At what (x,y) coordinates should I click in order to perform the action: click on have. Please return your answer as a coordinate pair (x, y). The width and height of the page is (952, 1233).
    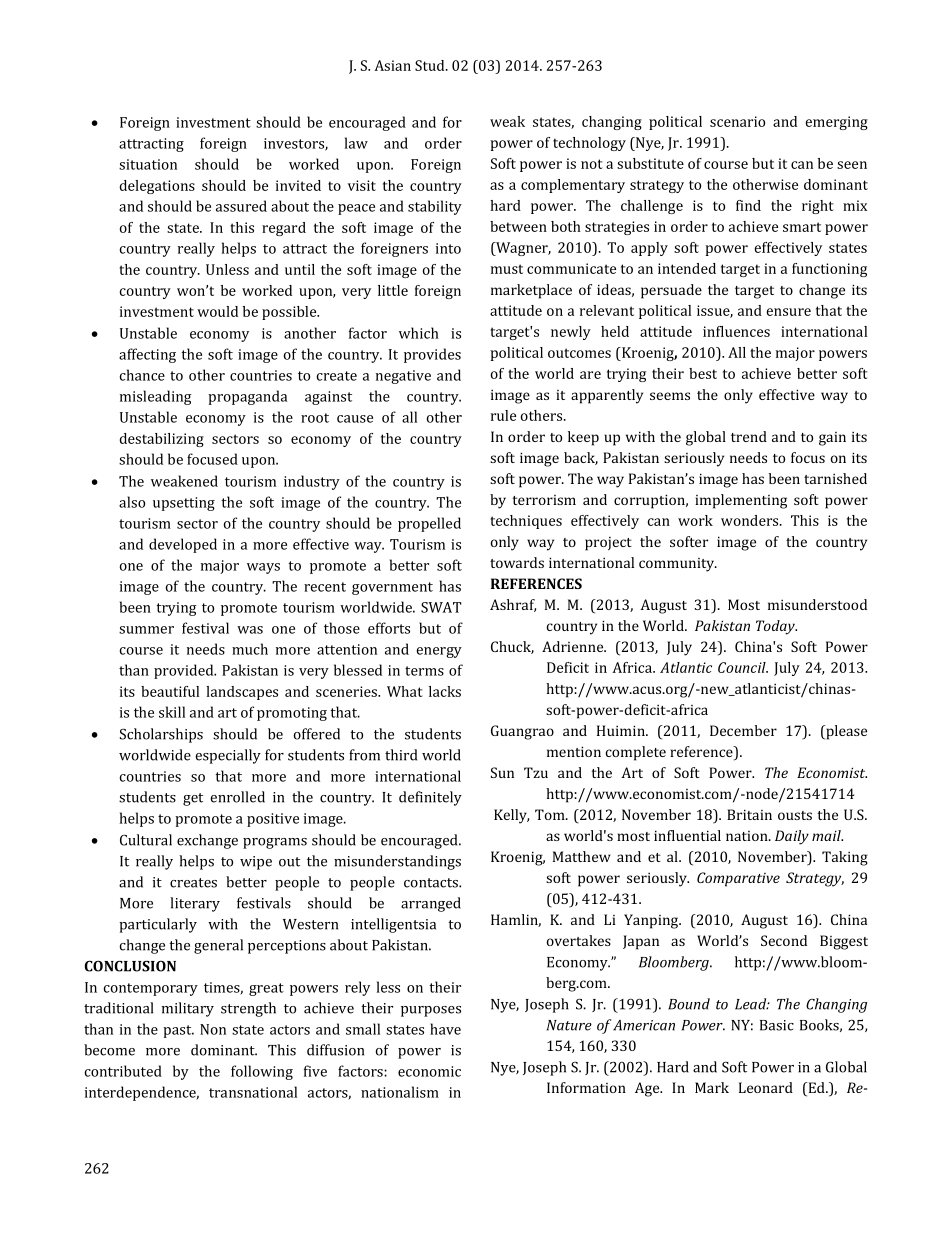
    Looking at the image, I should click on (445, 1029).
